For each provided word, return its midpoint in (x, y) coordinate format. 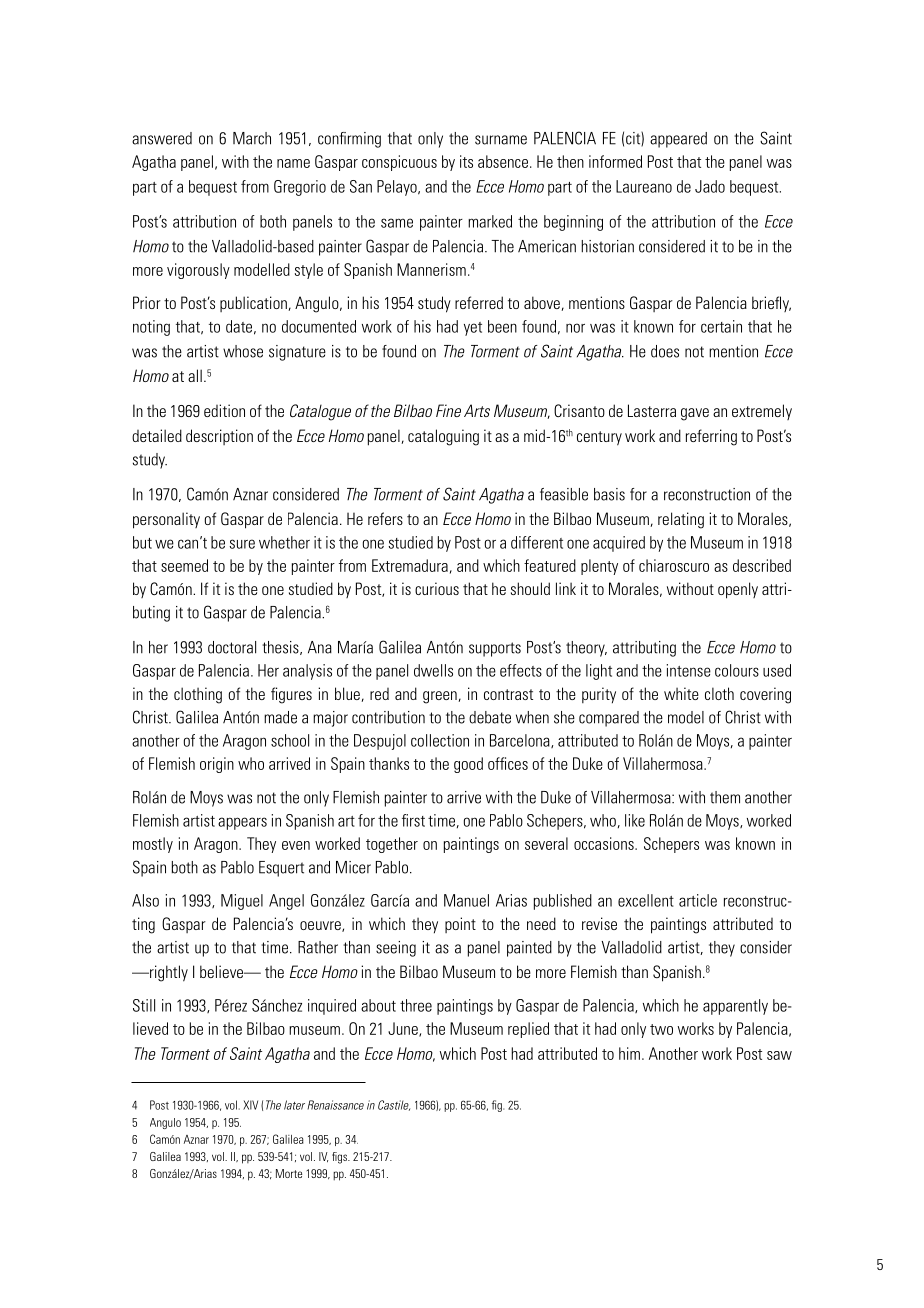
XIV (250, 1105)
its (466, 161)
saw (779, 1055)
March (252, 138)
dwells (433, 670)
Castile (394, 1105)
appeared (678, 140)
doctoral (232, 647)
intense (688, 670)
